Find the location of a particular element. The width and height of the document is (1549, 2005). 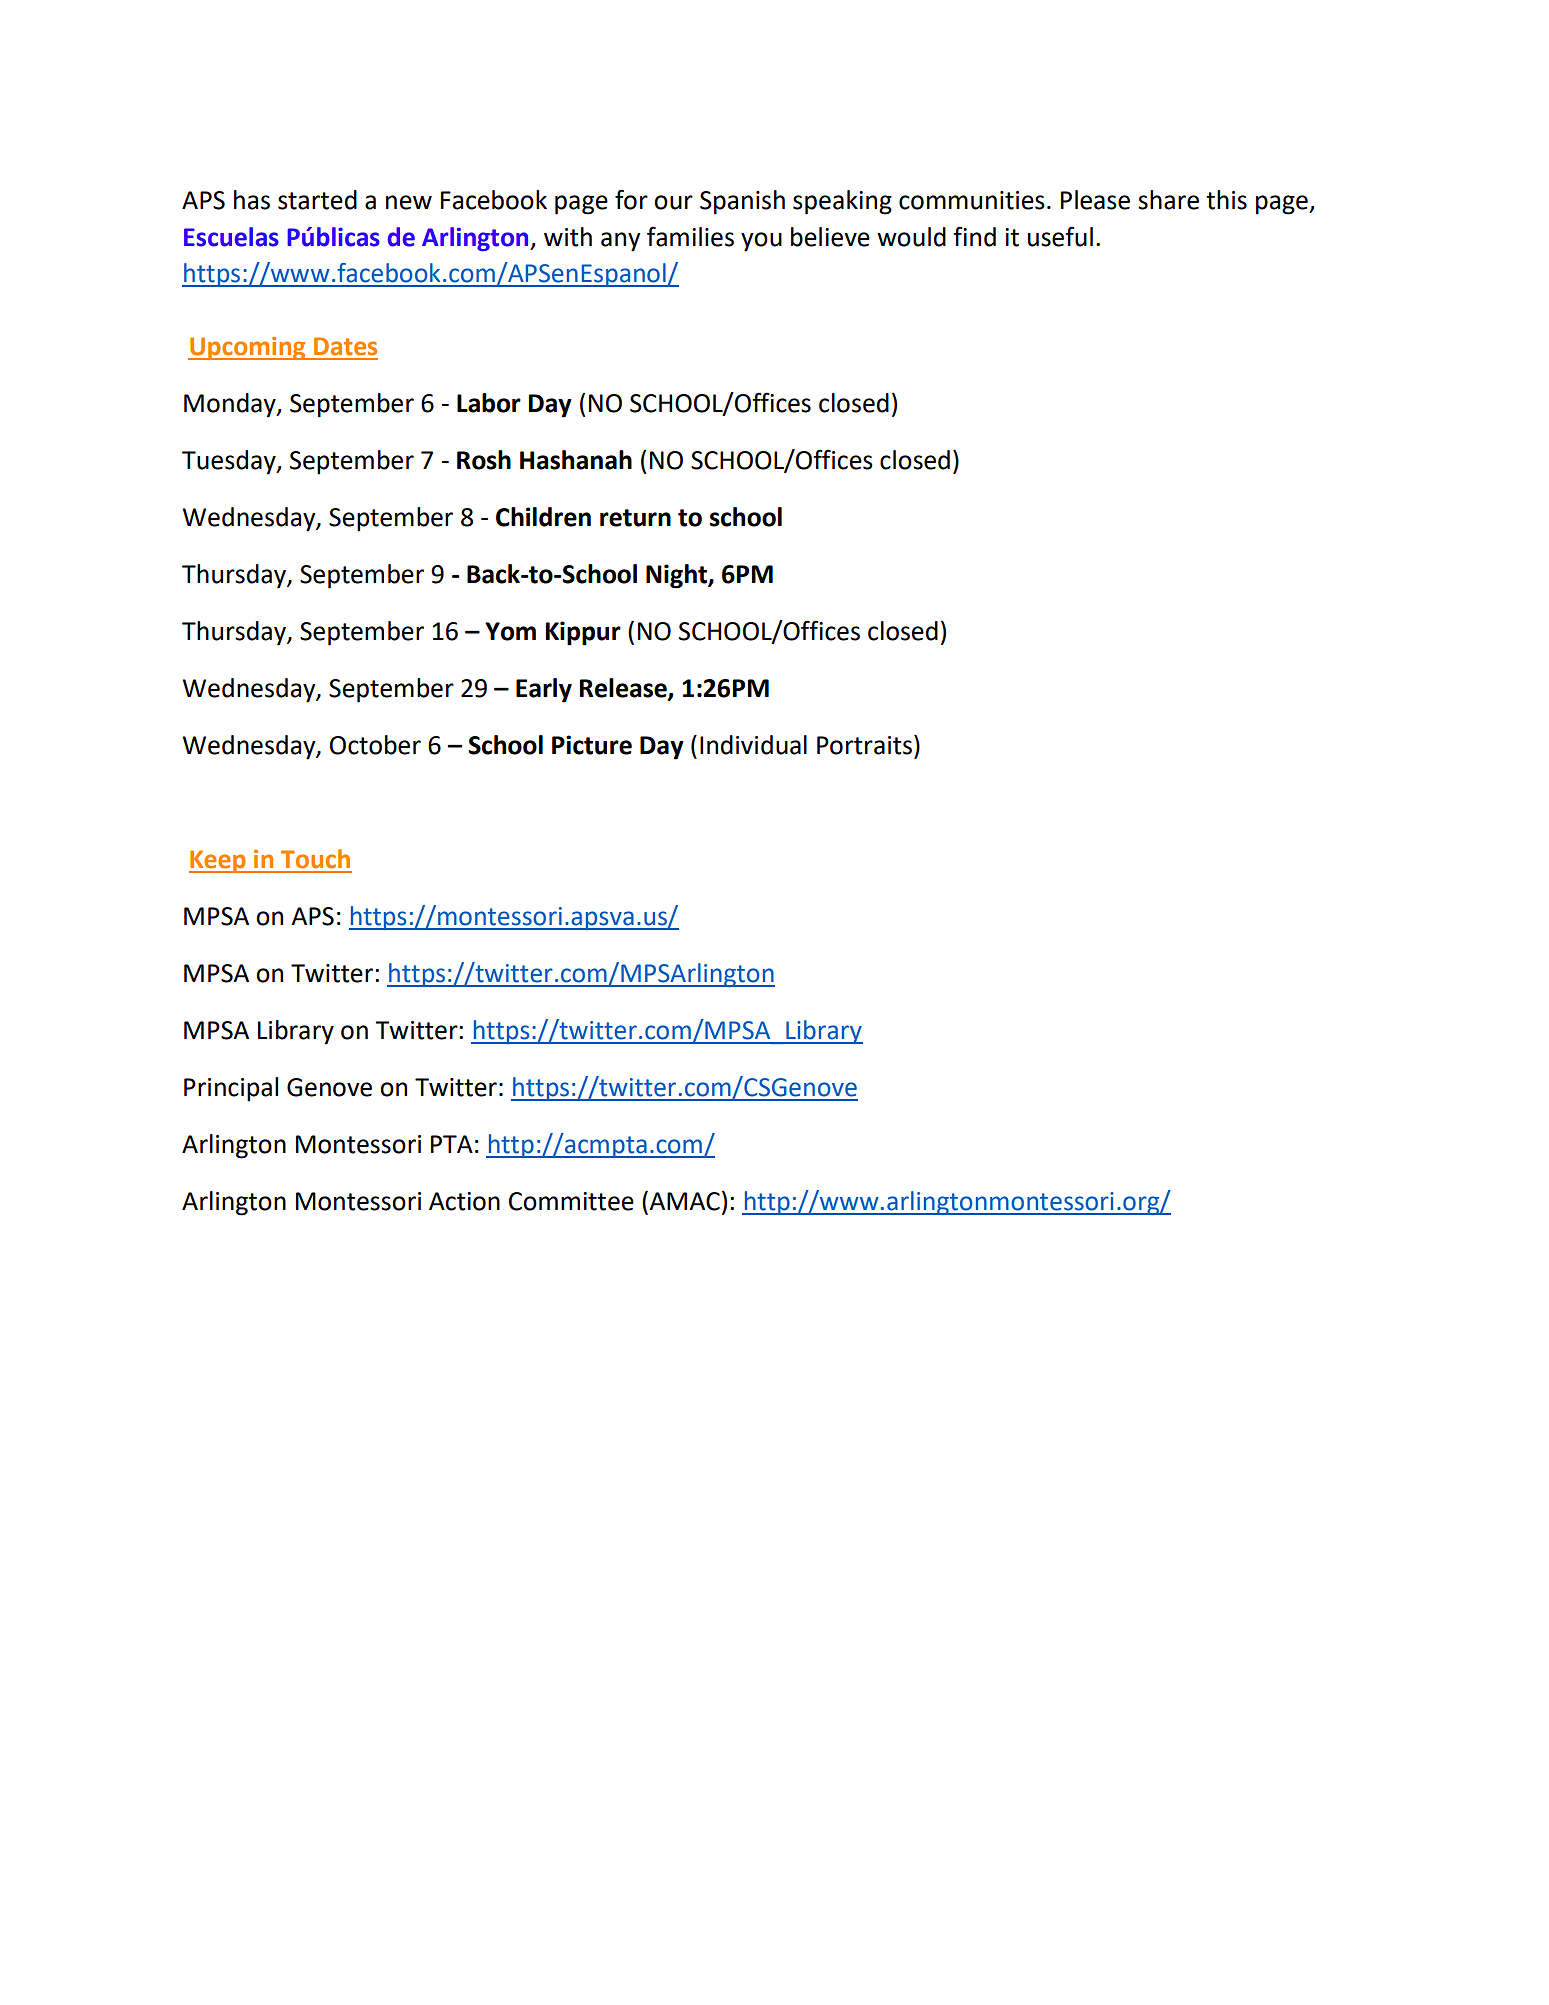

Committee is located at coordinates (571, 1201).
